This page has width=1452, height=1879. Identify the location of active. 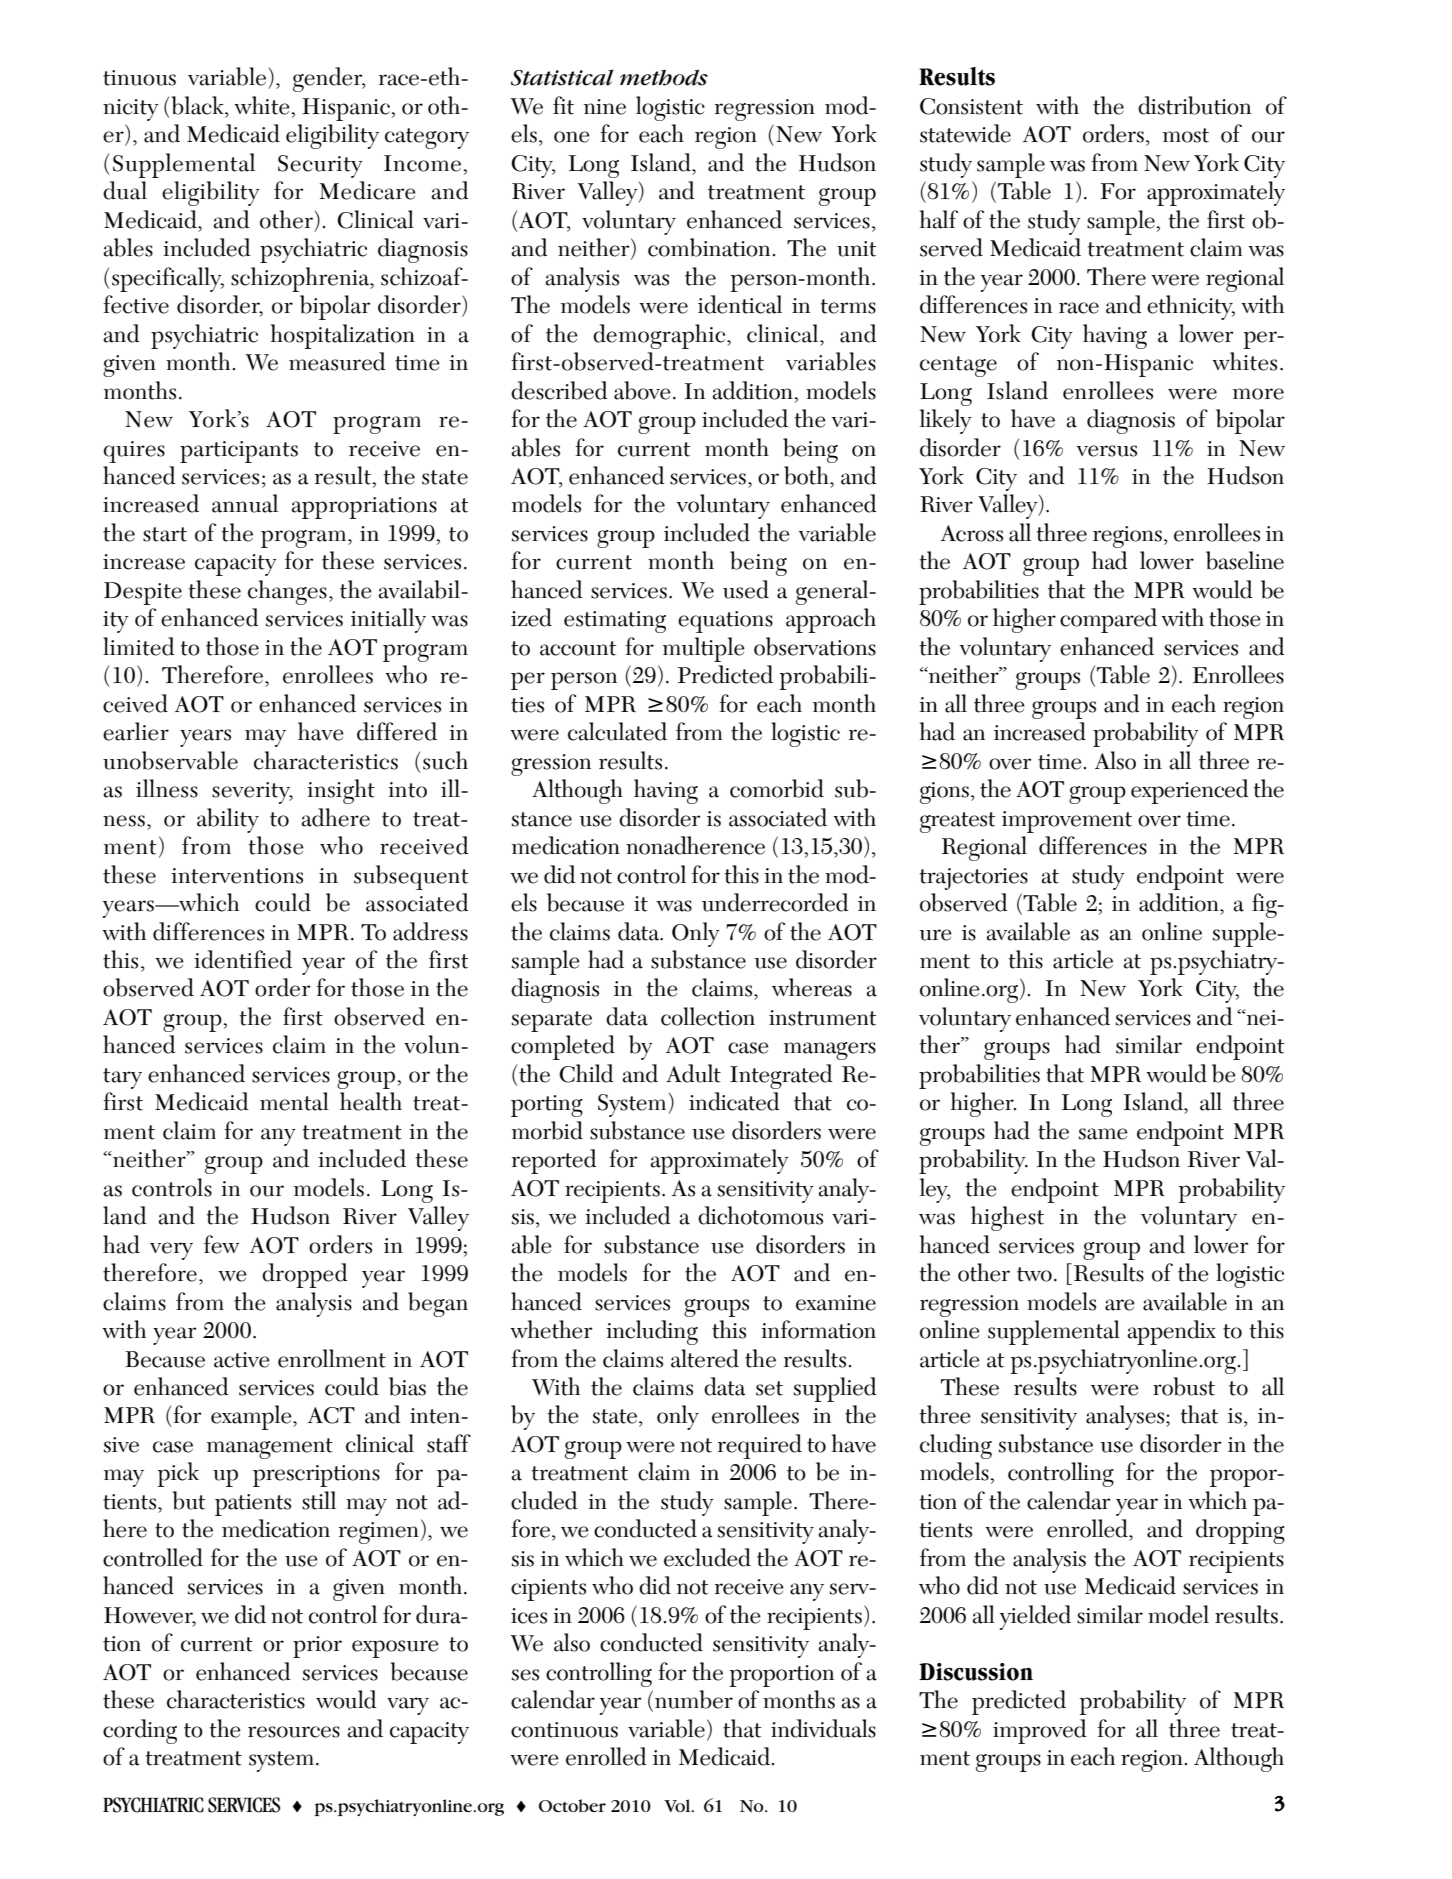
(242, 1360).
